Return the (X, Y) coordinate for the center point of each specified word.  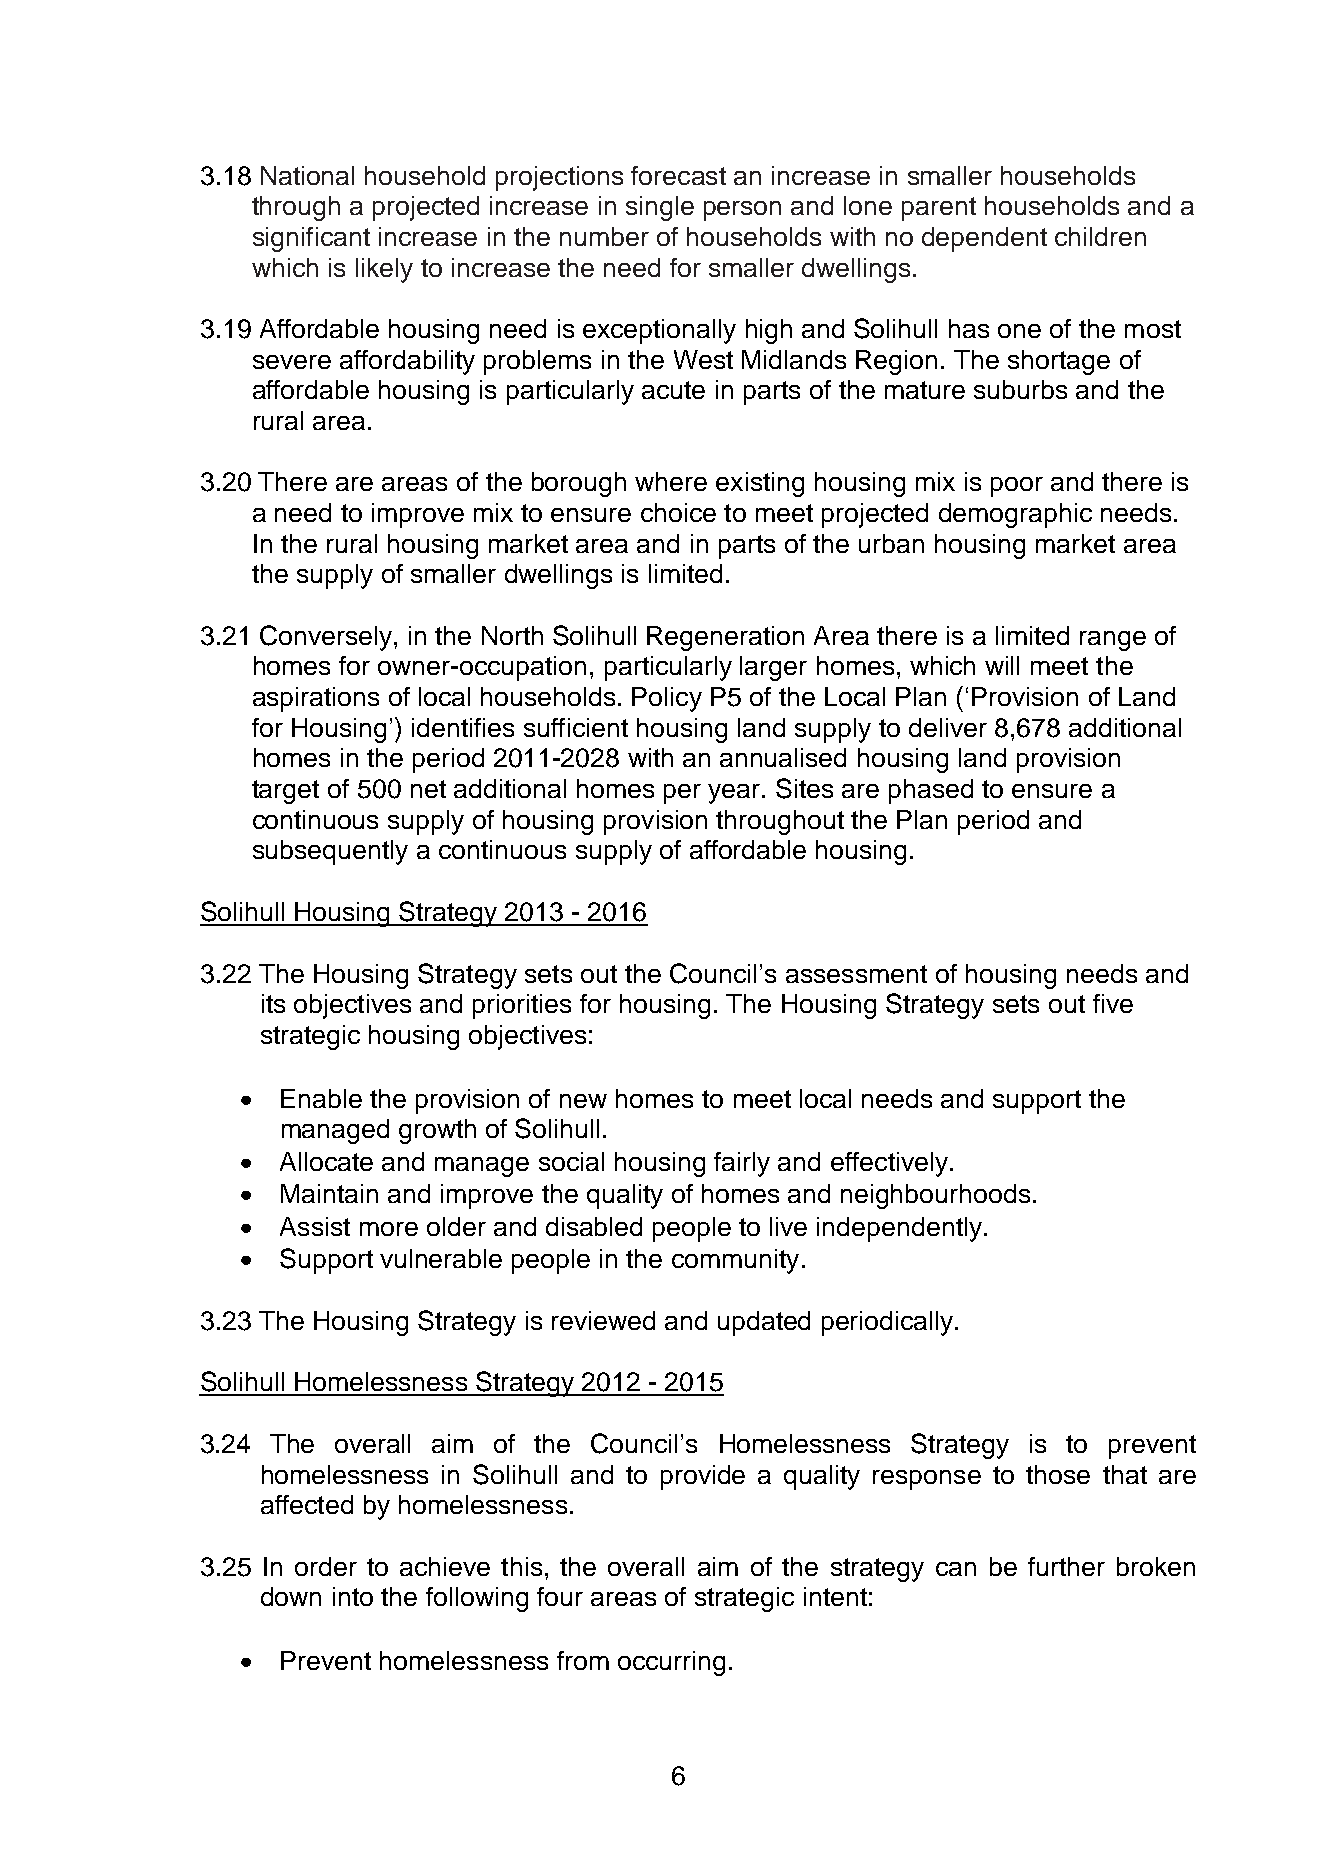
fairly (742, 1164)
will (1002, 665)
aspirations (316, 699)
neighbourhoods (935, 1196)
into (353, 1596)
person (742, 211)
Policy (667, 699)
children (1100, 236)
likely (384, 270)
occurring (671, 1663)
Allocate (326, 1161)
